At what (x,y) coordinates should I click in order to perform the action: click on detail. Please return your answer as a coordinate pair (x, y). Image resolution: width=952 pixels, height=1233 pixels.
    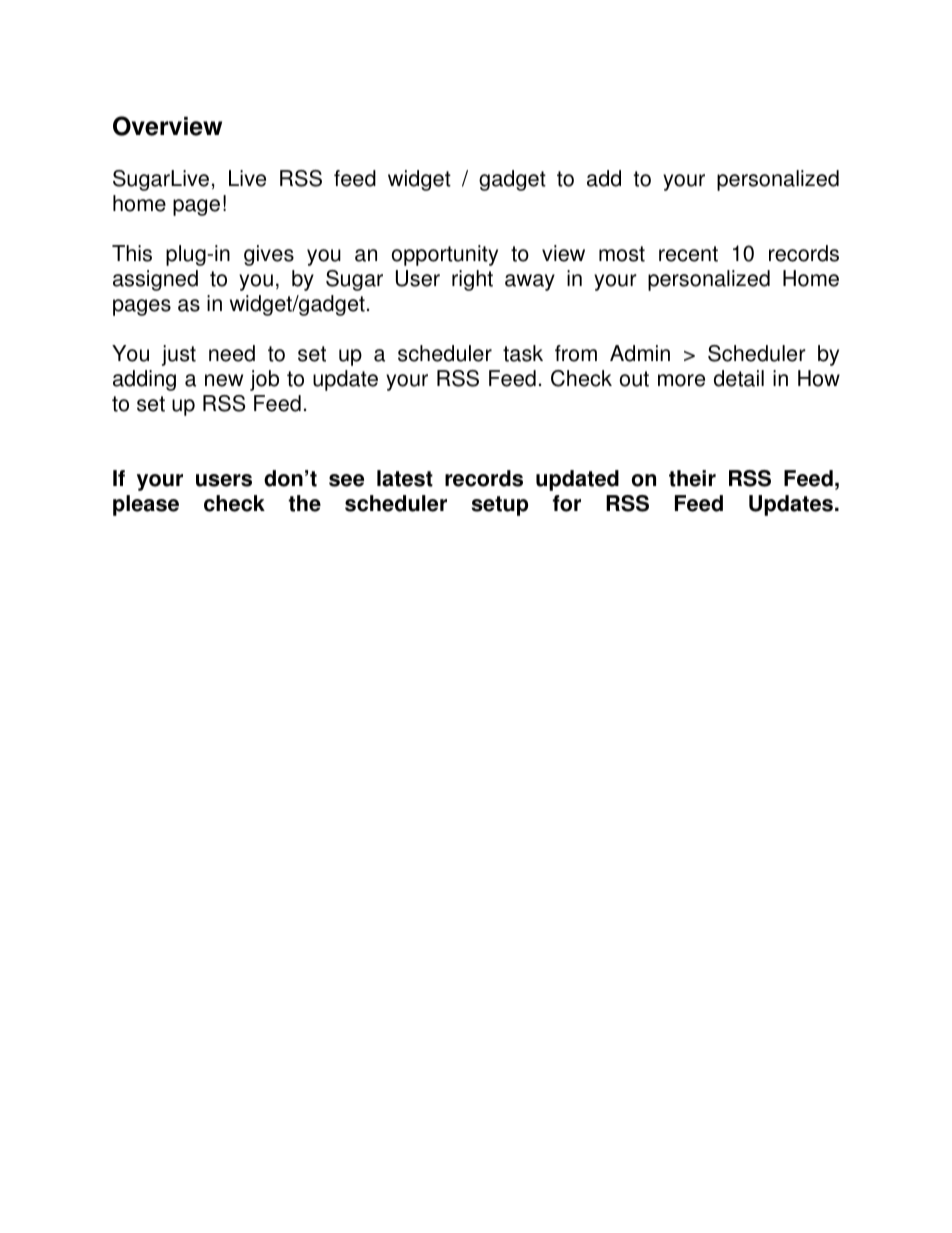
    Looking at the image, I should click on (739, 378).
